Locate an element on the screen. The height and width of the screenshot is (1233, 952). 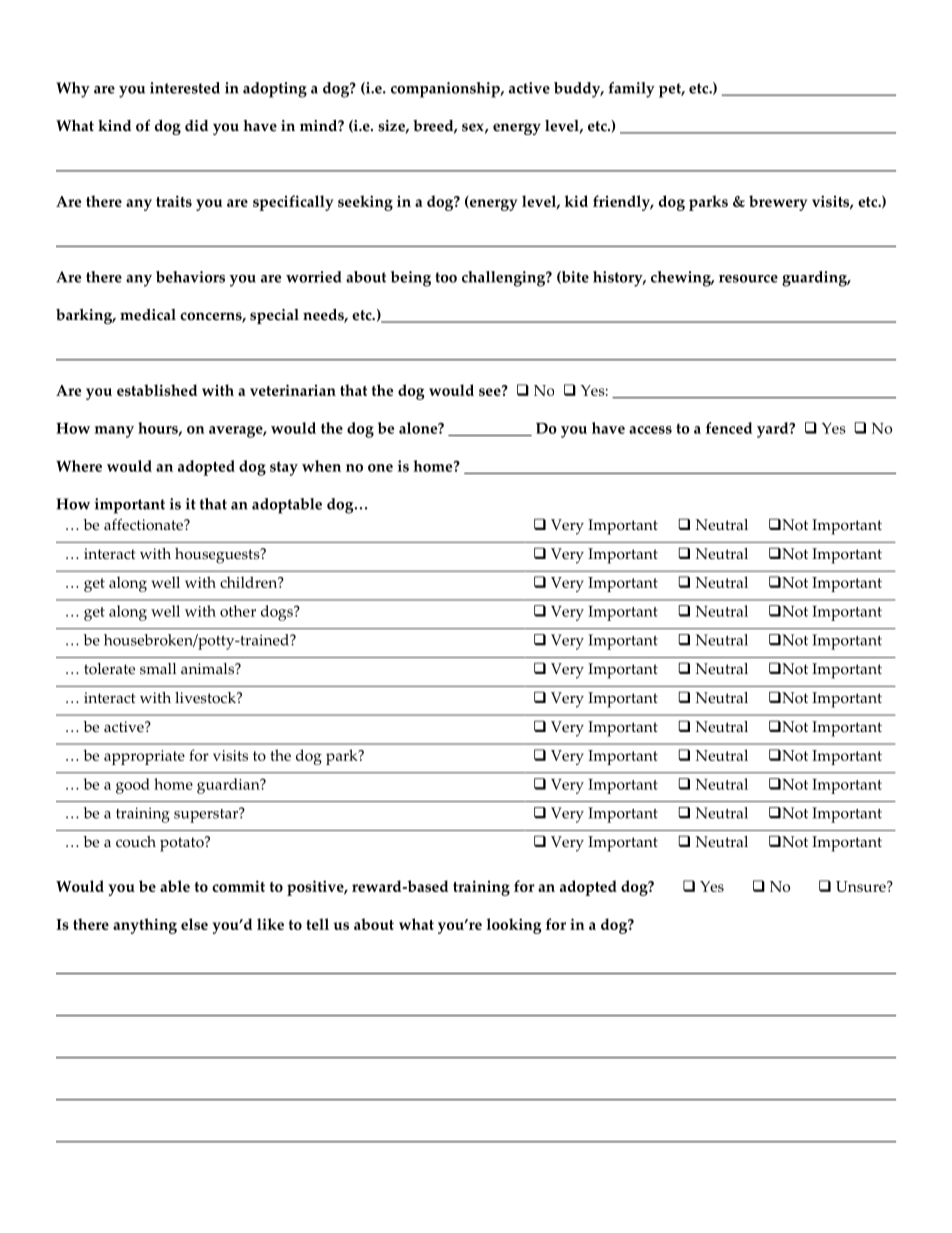
yard is located at coordinates (774, 430).
